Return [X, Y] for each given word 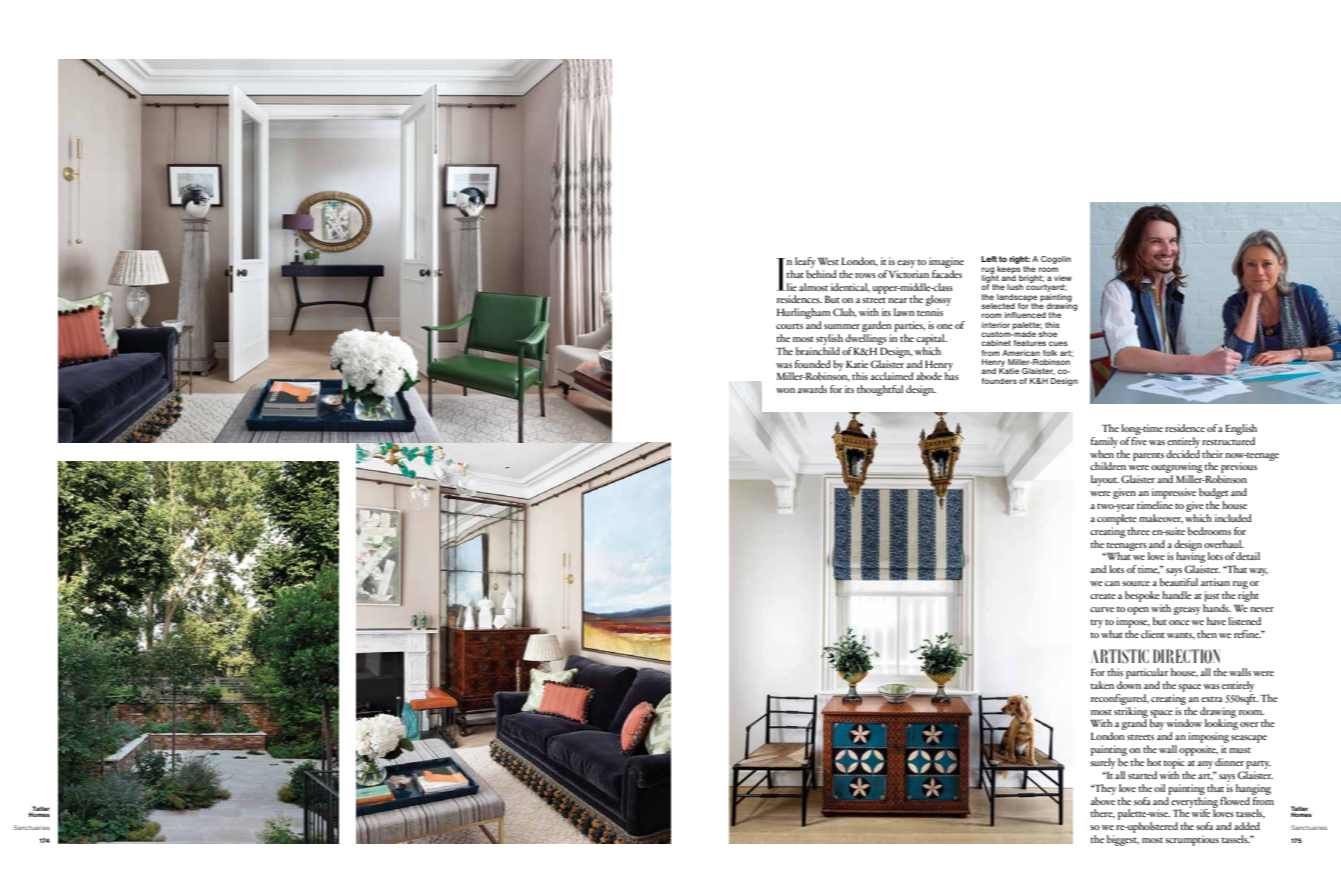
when [1102, 452]
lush [1015, 287]
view [1063, 278]
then [1207, 634]
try [1096, 624]
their [1212, 454]
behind [821, 272]
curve [1102, 609]
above [1102, 799]
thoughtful [880, 390]
